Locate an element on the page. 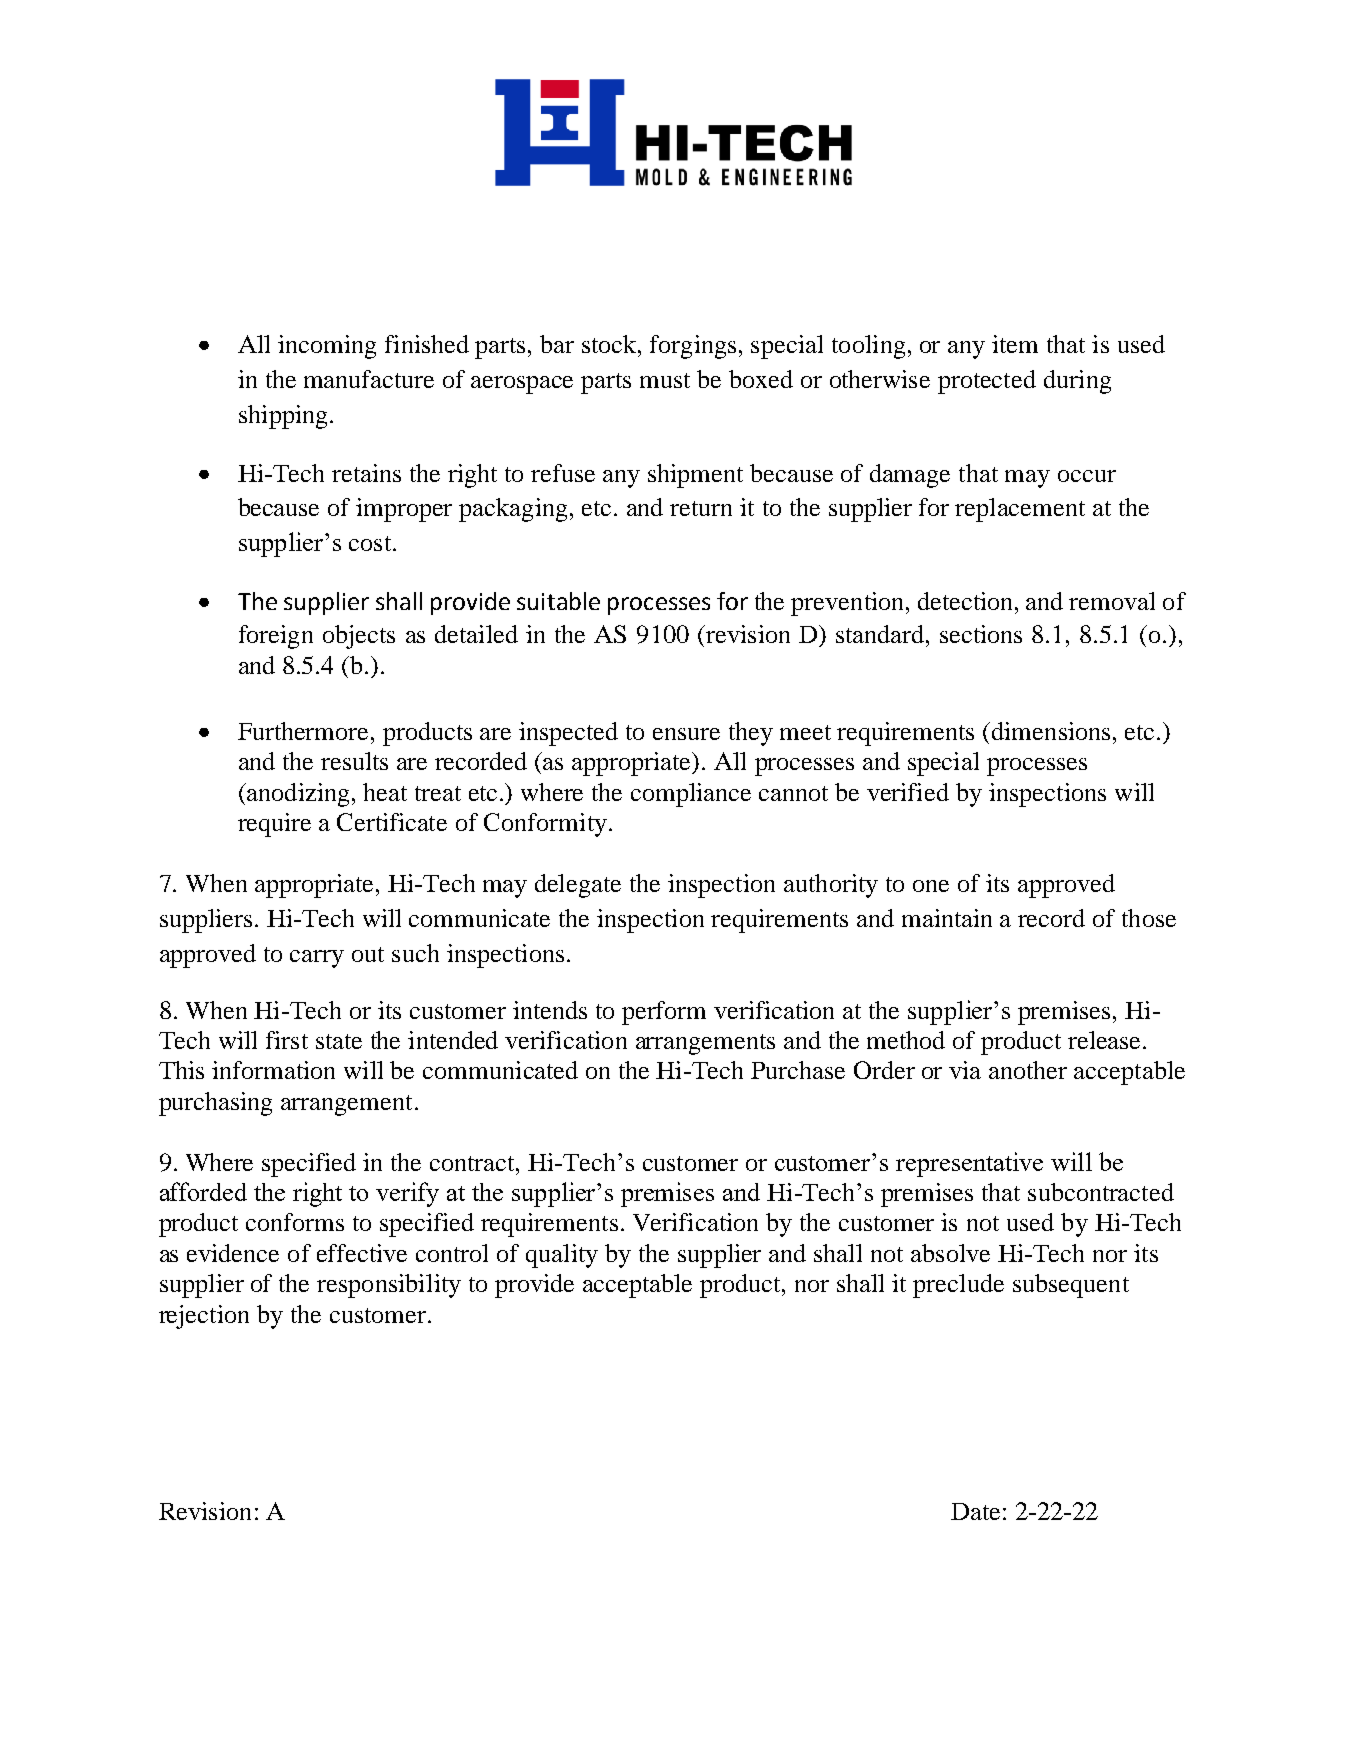 Image resolution: width=1347 pixels, height=1743 pixels. conforms is located at coordinates (295, 1222).
